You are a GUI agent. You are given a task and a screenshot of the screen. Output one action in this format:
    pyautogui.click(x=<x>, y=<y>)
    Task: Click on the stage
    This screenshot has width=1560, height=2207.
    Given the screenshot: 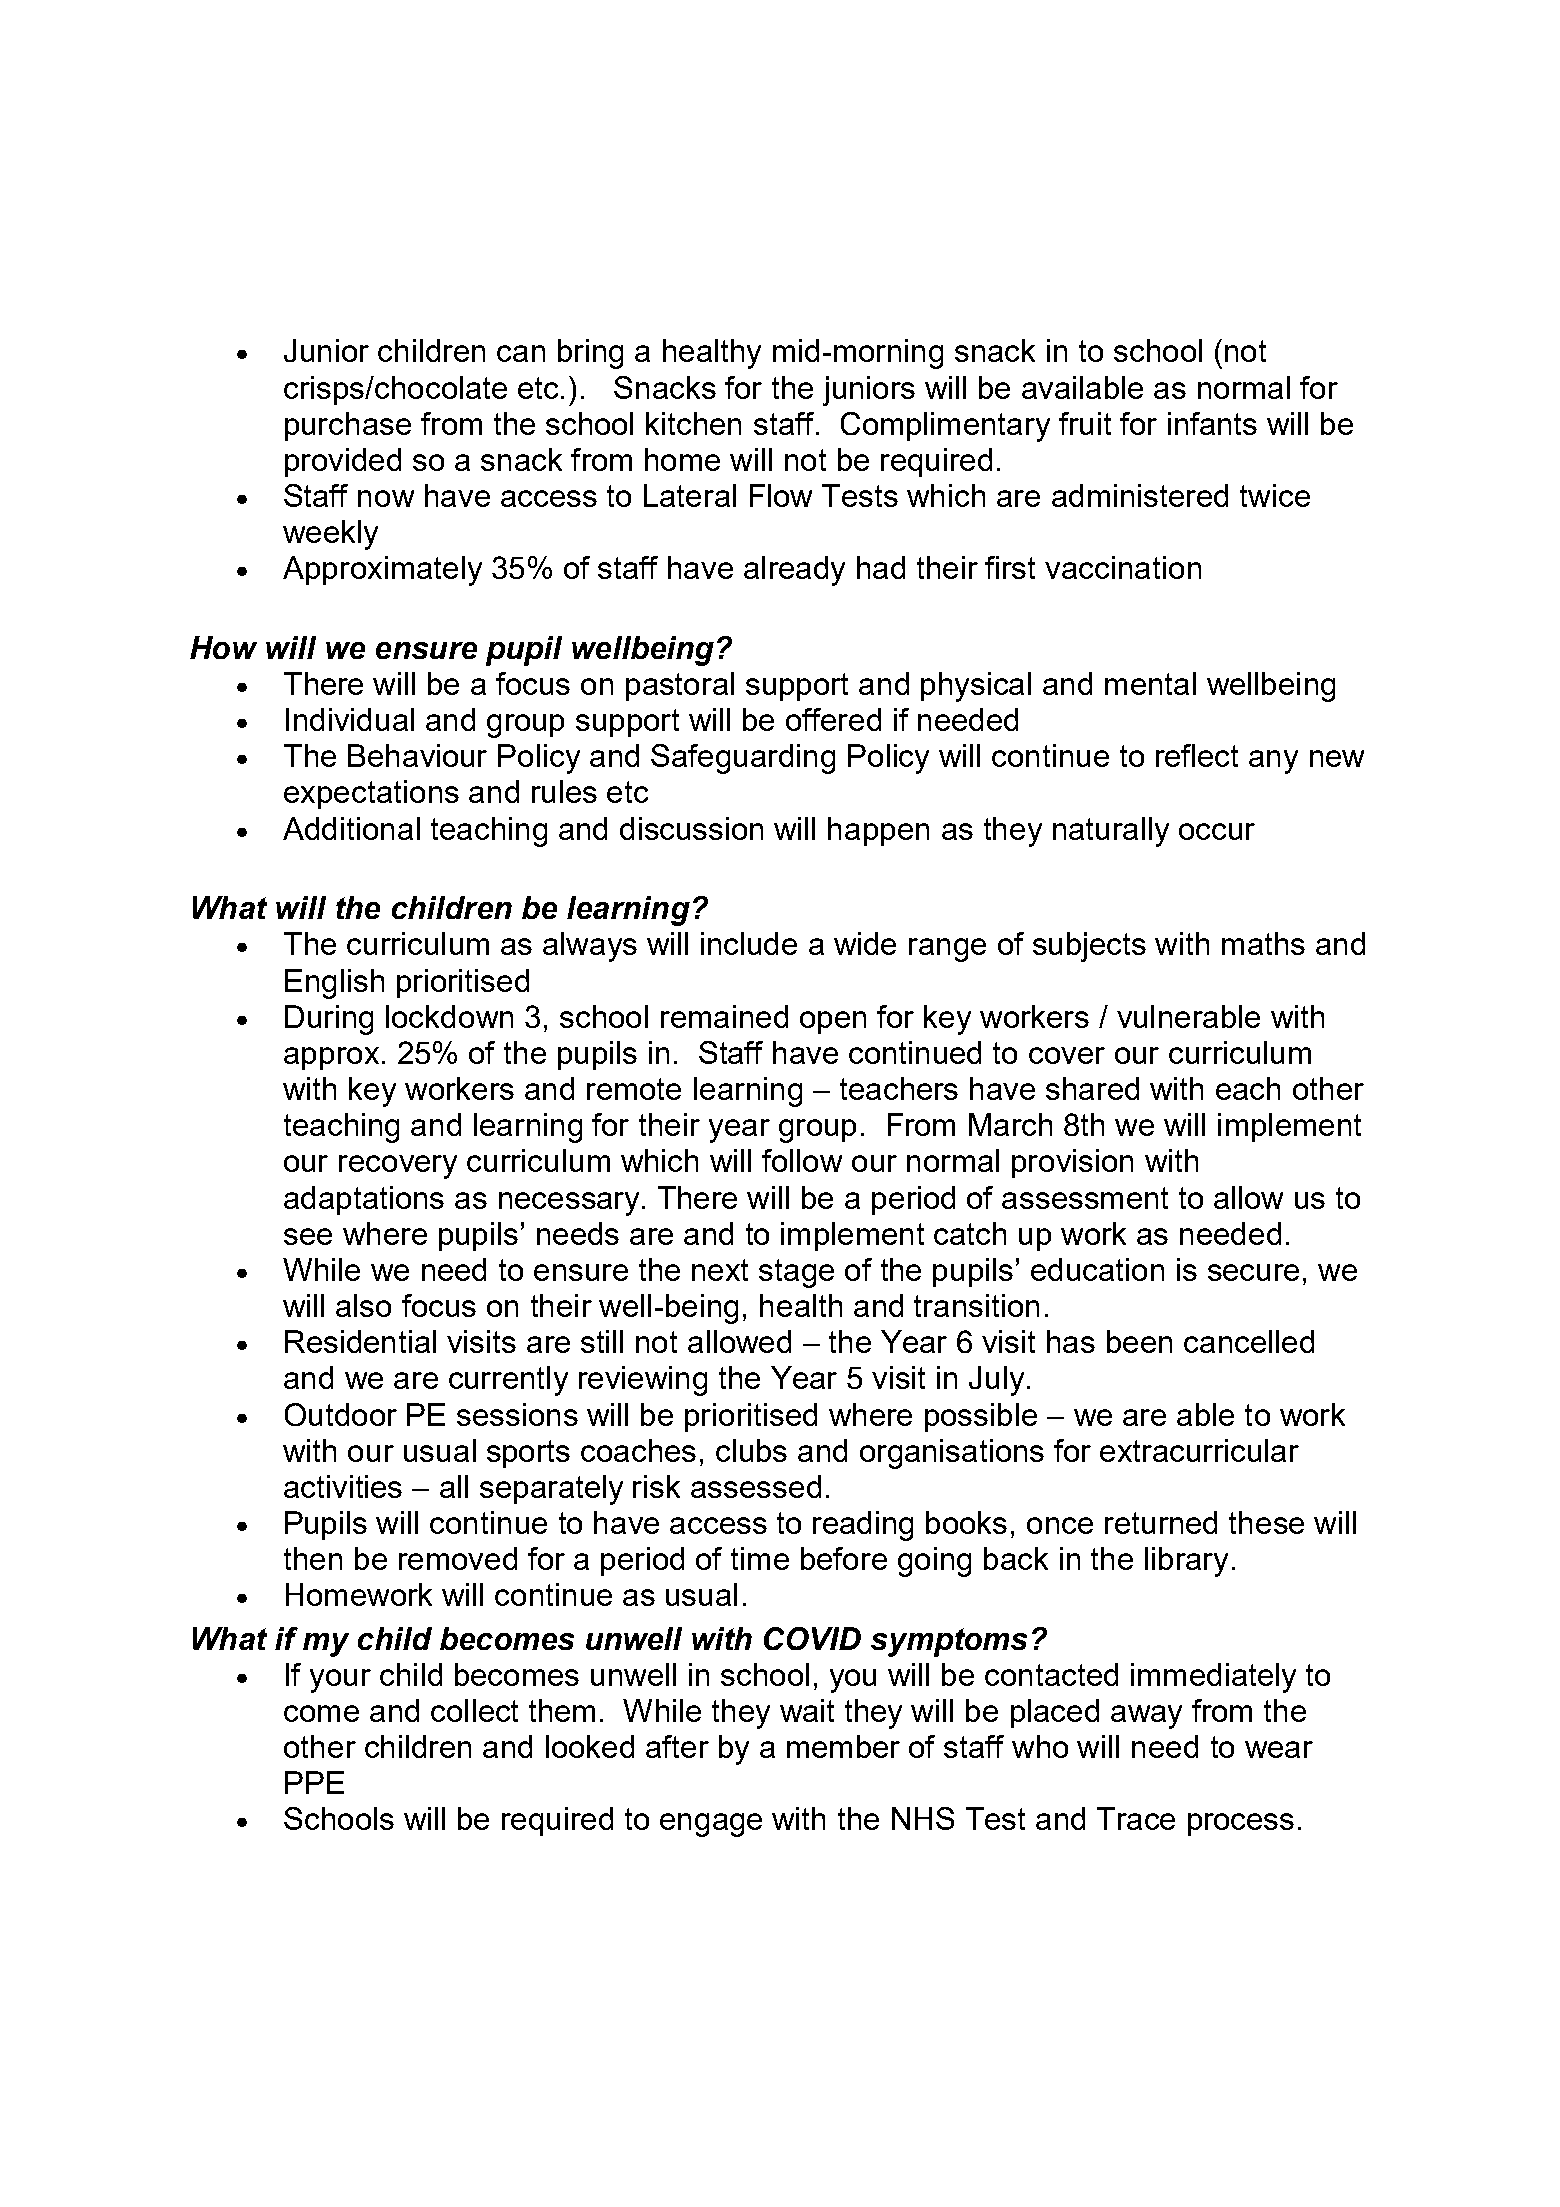 What is the action you would take?
    pyautogui.click(x=796, y=1273)
